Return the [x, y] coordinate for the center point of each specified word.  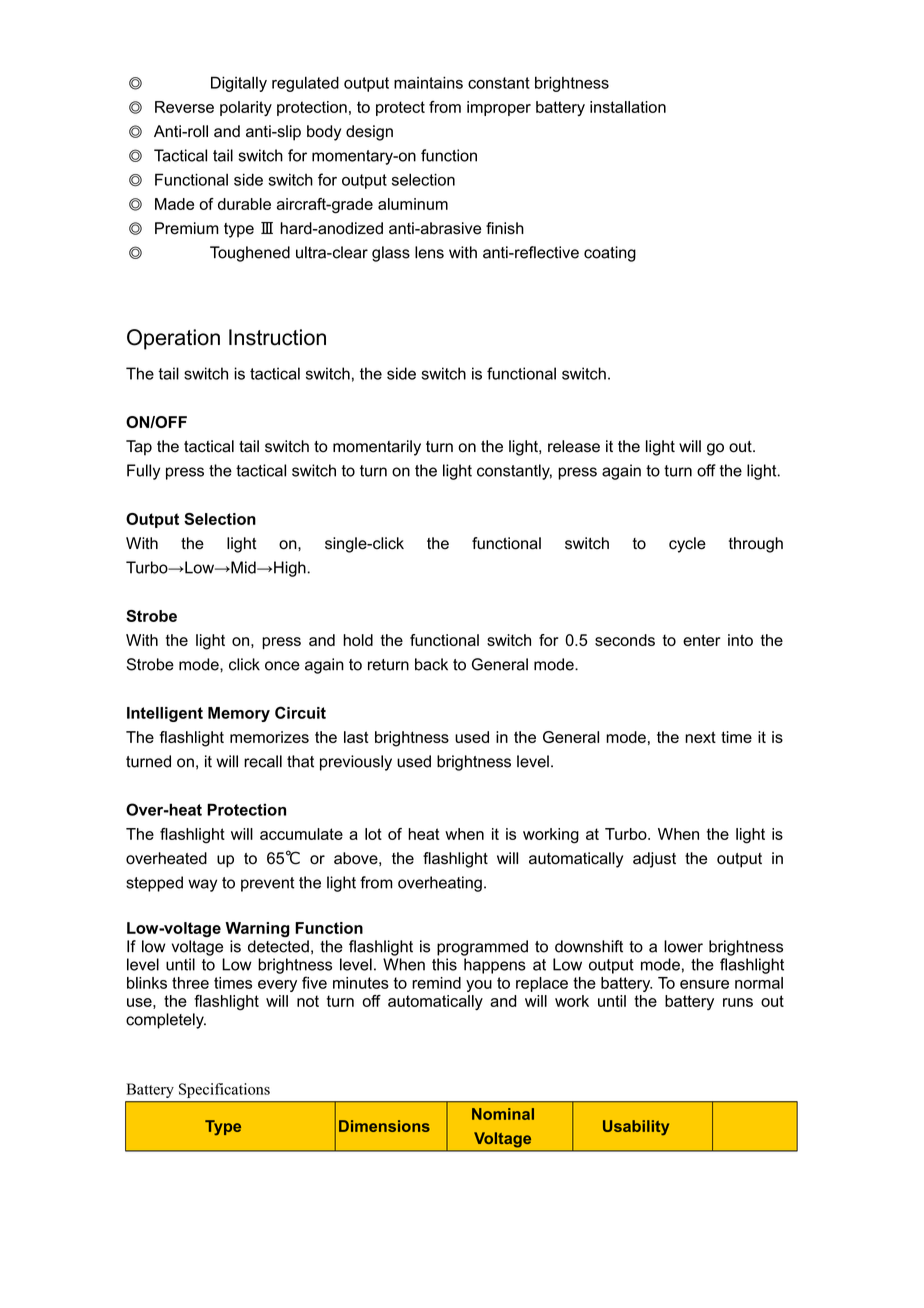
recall [263, 761]
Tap [139, 448]
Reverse [184, 107]
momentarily [377, 448]
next [700, 737]
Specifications [224, 1090]
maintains [428, 82]
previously [356, 763]
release [574, 446]
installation [628, 107]
